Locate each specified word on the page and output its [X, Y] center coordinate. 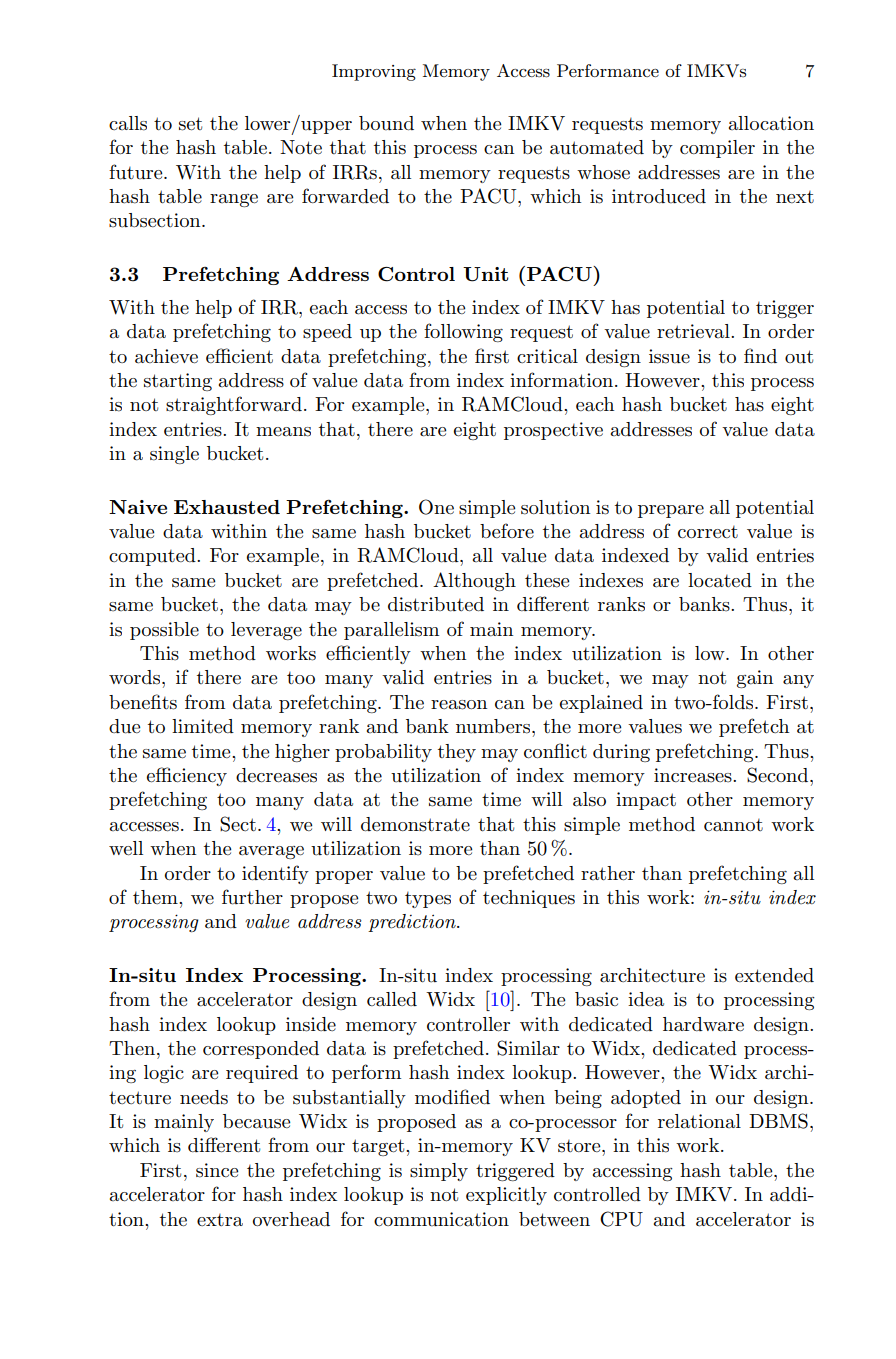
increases [694, 775]
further [252, 897]
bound [386, 123]
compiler [717, 149]
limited [203, 726]
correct [708, 532]
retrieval [694, 331]
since [217, 1170]
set [190, 124]
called [392, 999]
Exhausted [227, 507]
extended [774, 975]
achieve [166, 356]
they [457, 753]
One [436, 507]
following [463, 332]
